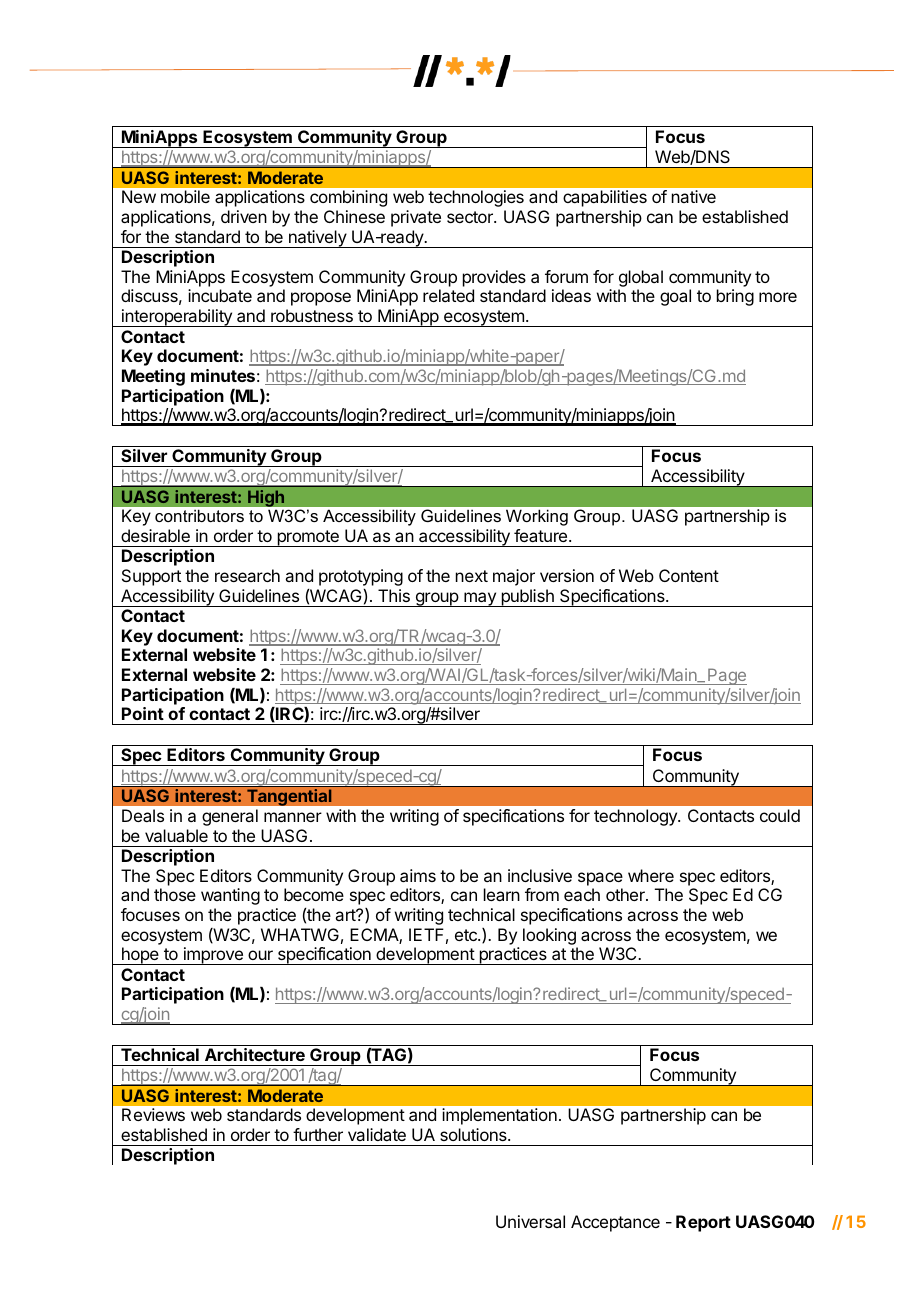 This screenshot has width=924, height=1308. What do you see at coordinates (213, 956) in the screenshot?
I see `improve` at bounding box center [213, 956].
